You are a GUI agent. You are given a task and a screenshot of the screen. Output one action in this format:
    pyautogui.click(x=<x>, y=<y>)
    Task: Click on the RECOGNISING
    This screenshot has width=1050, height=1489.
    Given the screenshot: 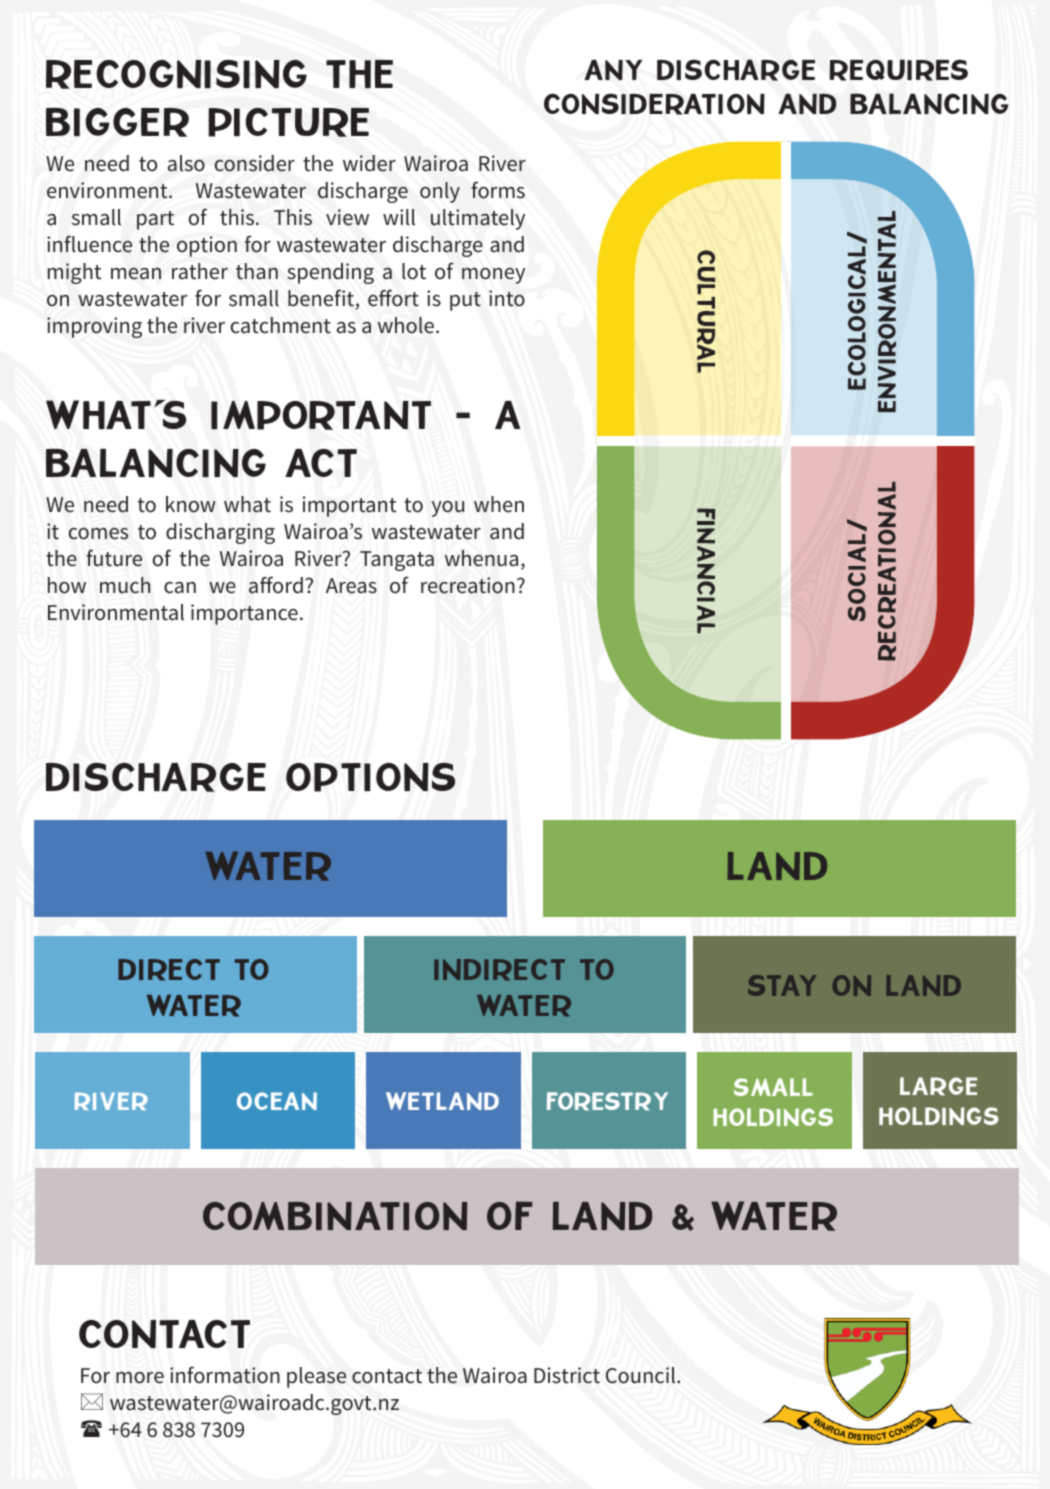 What is the action you would take?
    pyautogui.click(x=176, y=74)
